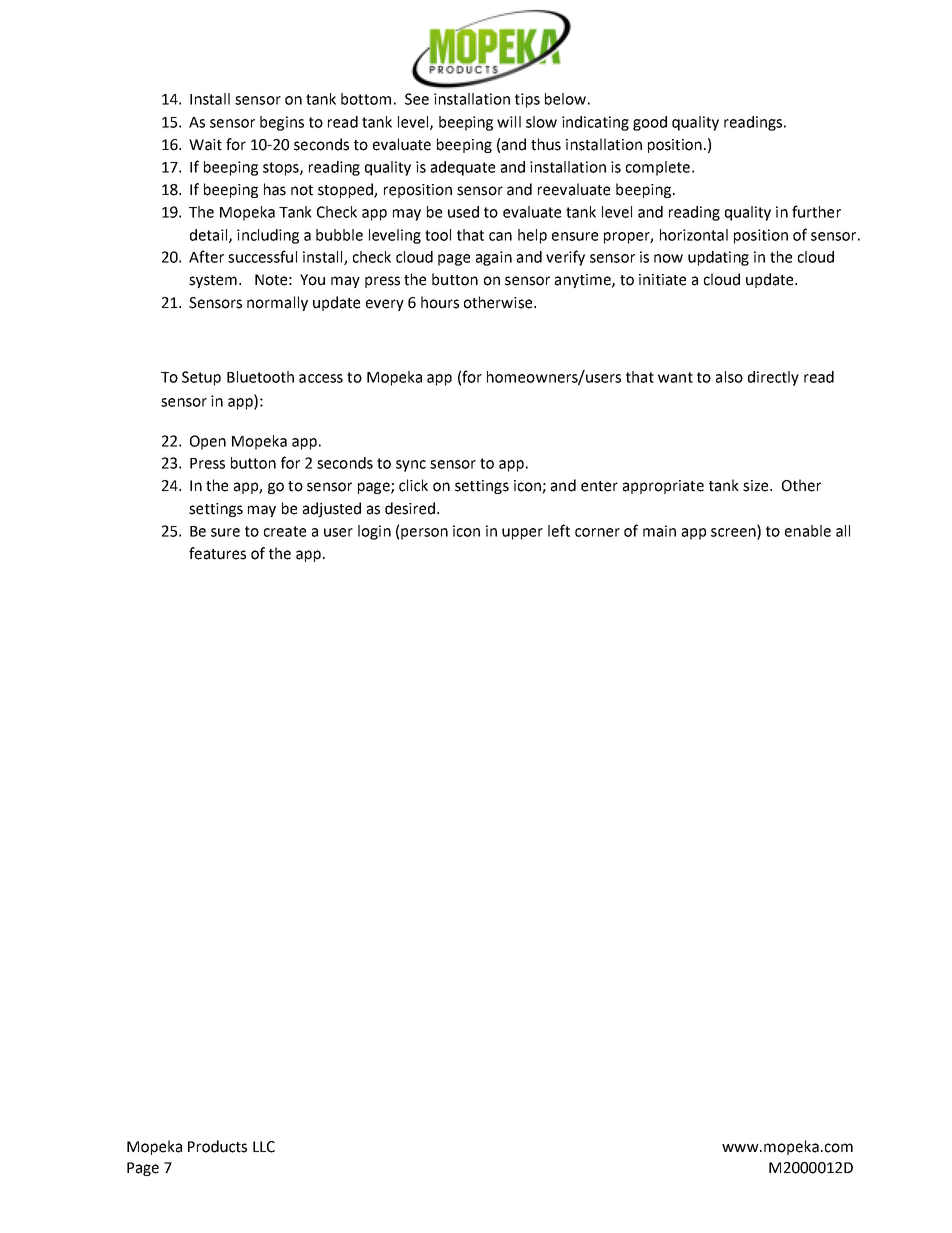 This document has width=952, height=1233. Describe the element at coordinates (522, 534) in the document. I see `upper` at that location.
